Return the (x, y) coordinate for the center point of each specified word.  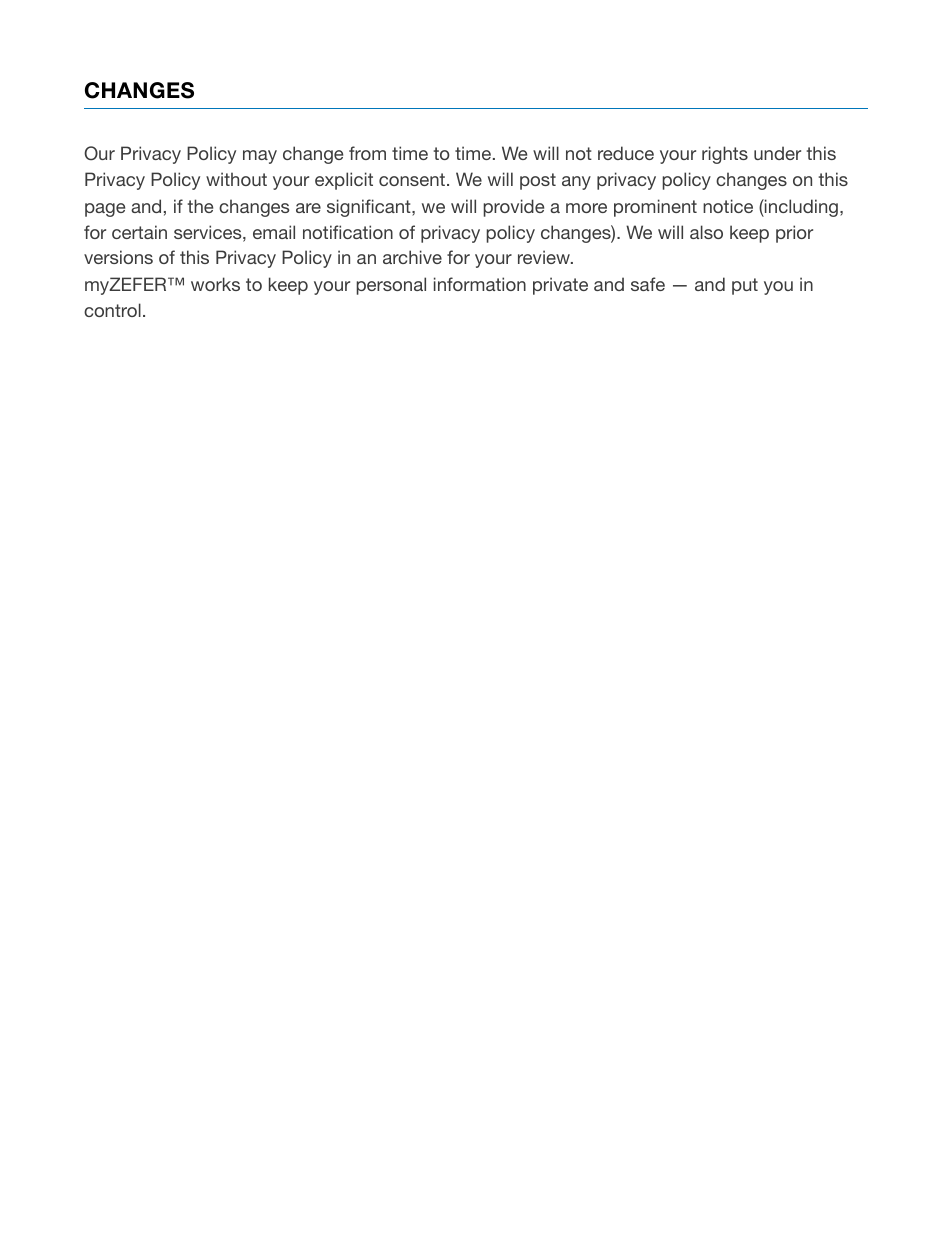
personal (391, 286)
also (706, 232)
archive (412, 257)
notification (348, 232)
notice (728, 206)
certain (139, 232)
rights (725, 155)
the (200, 206)
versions (118, 257)
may (260, 157)
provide (513, 208)
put (745, 286)
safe (648, 284)
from (367, 153)
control (112, 310)
